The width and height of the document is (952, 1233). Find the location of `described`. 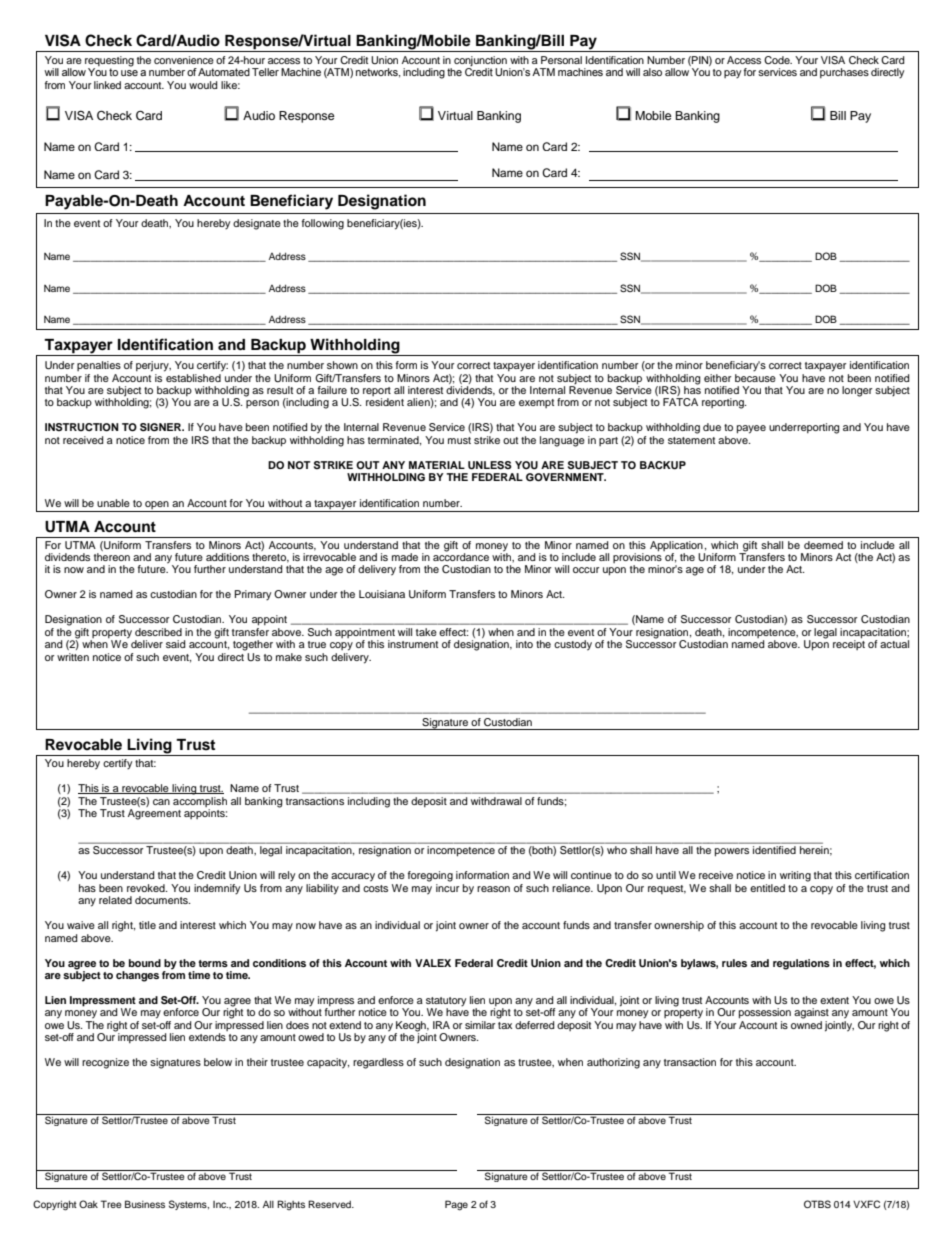

described is located at coordinates (158, 632).
